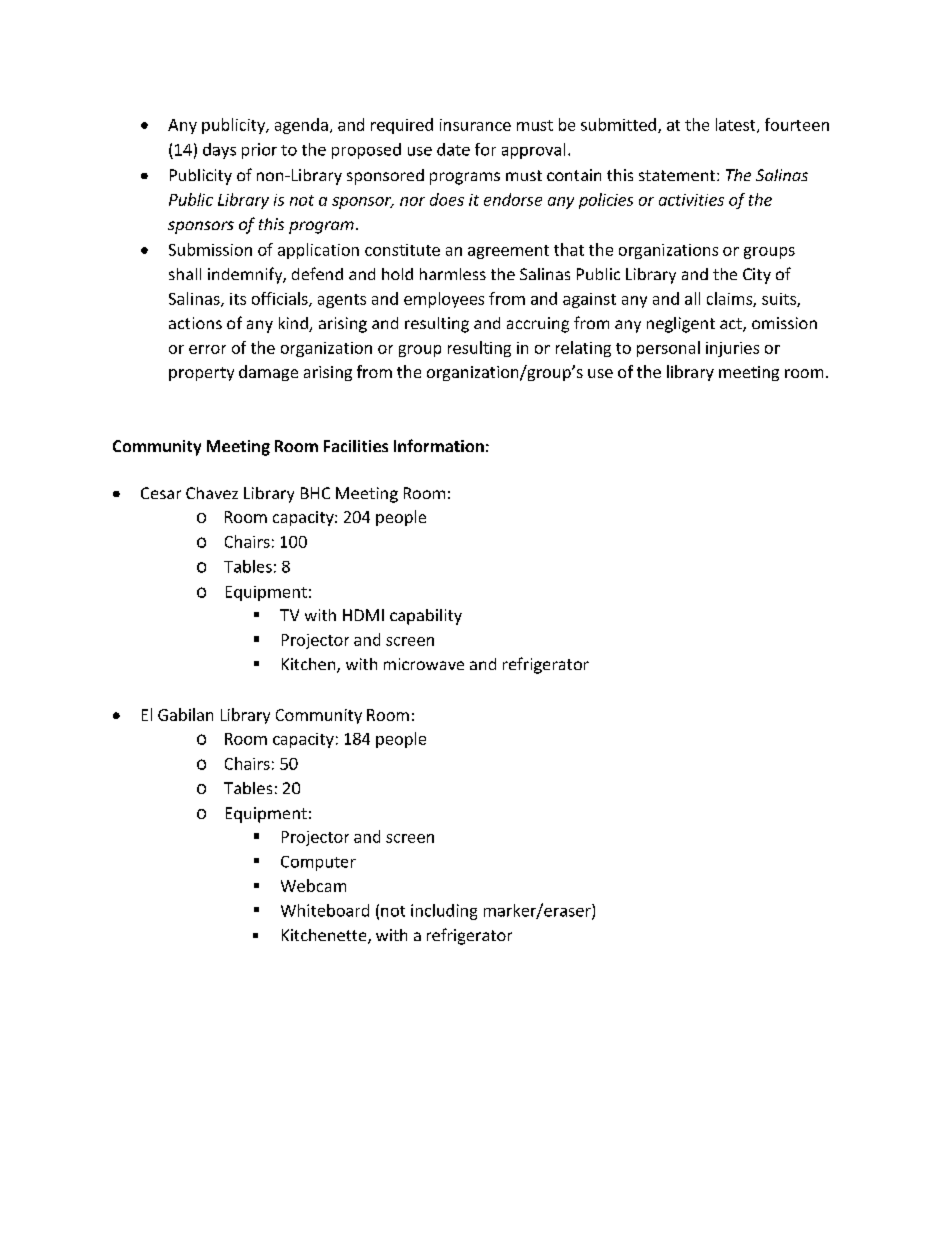 The image size is (952, 1233). I want to click on injuries, so click(732, 349).
